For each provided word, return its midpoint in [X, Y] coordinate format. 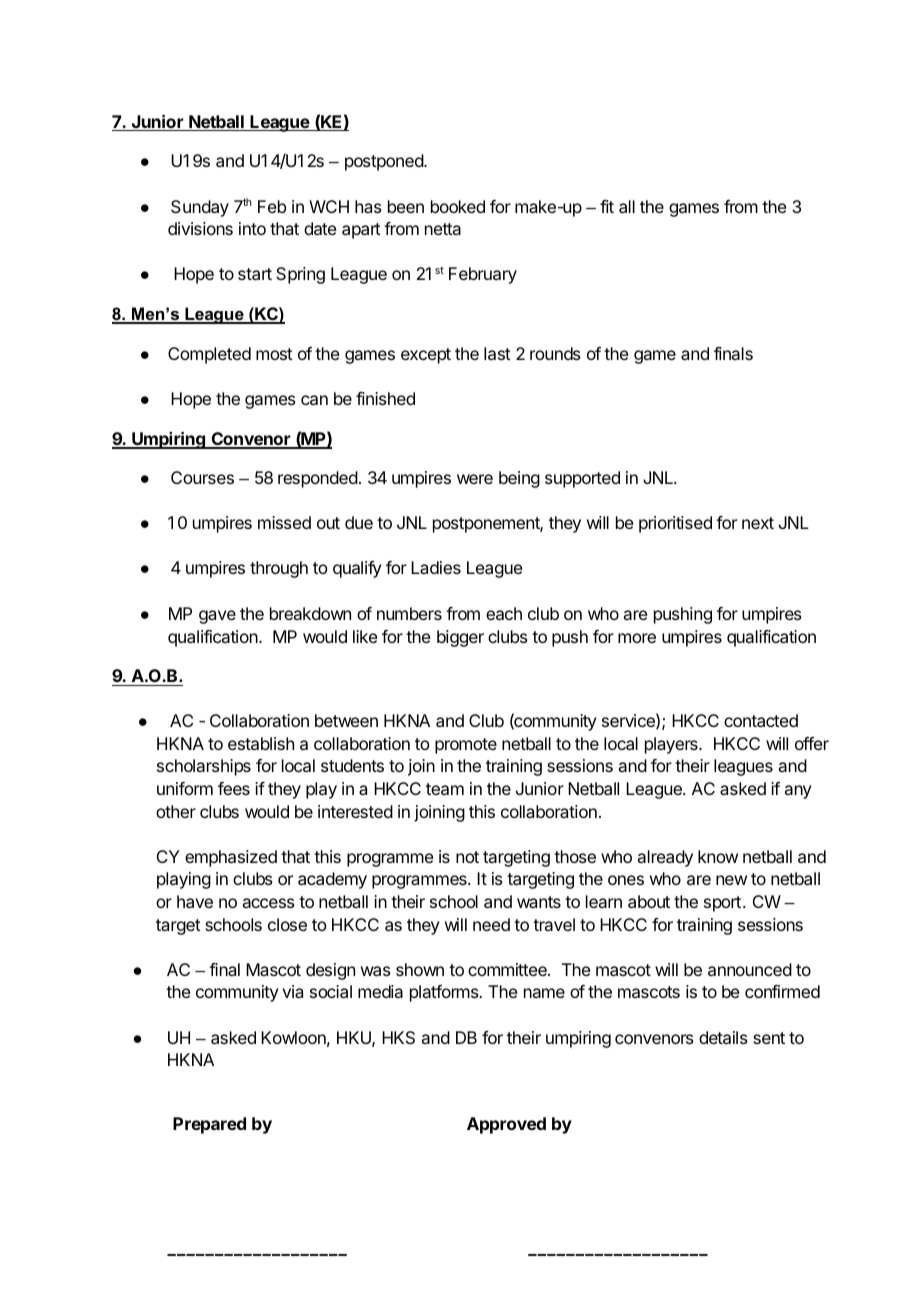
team [445, 789]
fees [234, 788]
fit [607, 206]
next [758, 523]
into [252, 228]
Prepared [209, 1125]
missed [284, 522]
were [475, 479]
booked [458, 206]
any [798, 792]
